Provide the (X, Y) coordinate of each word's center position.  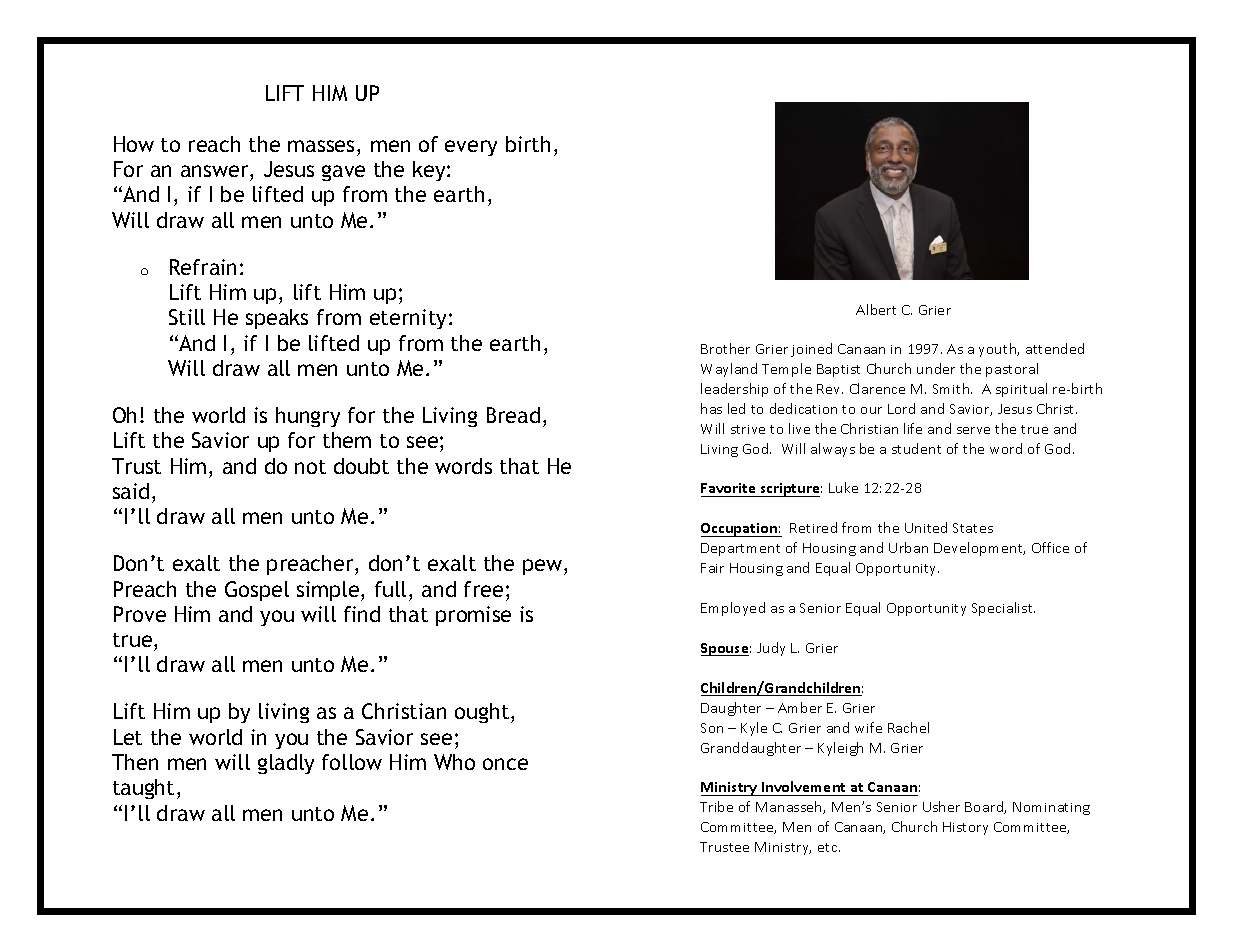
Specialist (1003, 609)
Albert (876, 309)
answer (216, 171)
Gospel (257, 591)
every (471, 148)
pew (544, 567)
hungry (308, 417)
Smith (952, 388)
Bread (513, 415)
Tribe (716, 806)
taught (143, 789)
